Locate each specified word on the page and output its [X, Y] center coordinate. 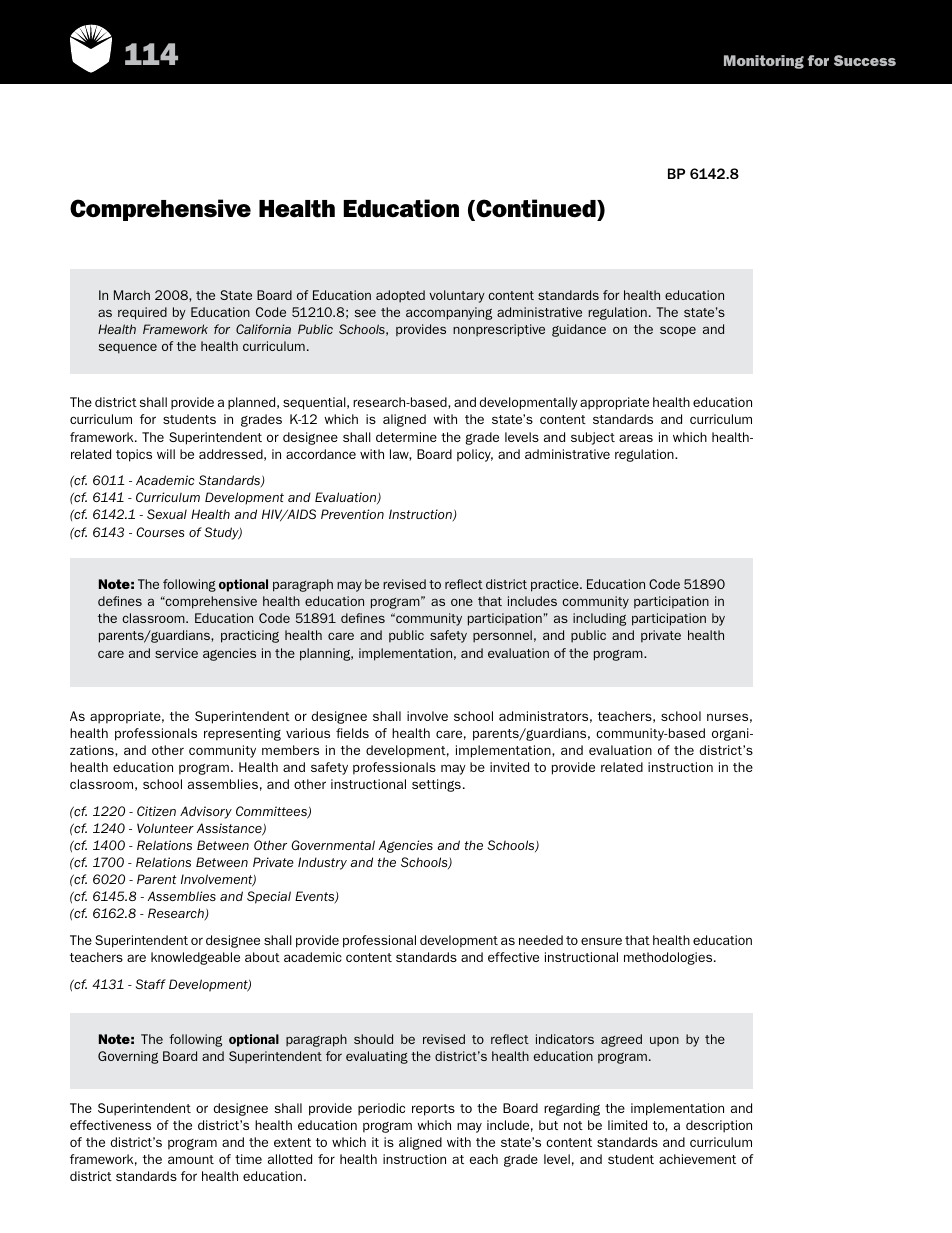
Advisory [206, 812]
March [132, 295]
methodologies [669, 958]
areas [636, 438]
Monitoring [764, 62]
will [166, 454]
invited [509, 767]
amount [191, 1159]
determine [406, 437]
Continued [536, 209]
